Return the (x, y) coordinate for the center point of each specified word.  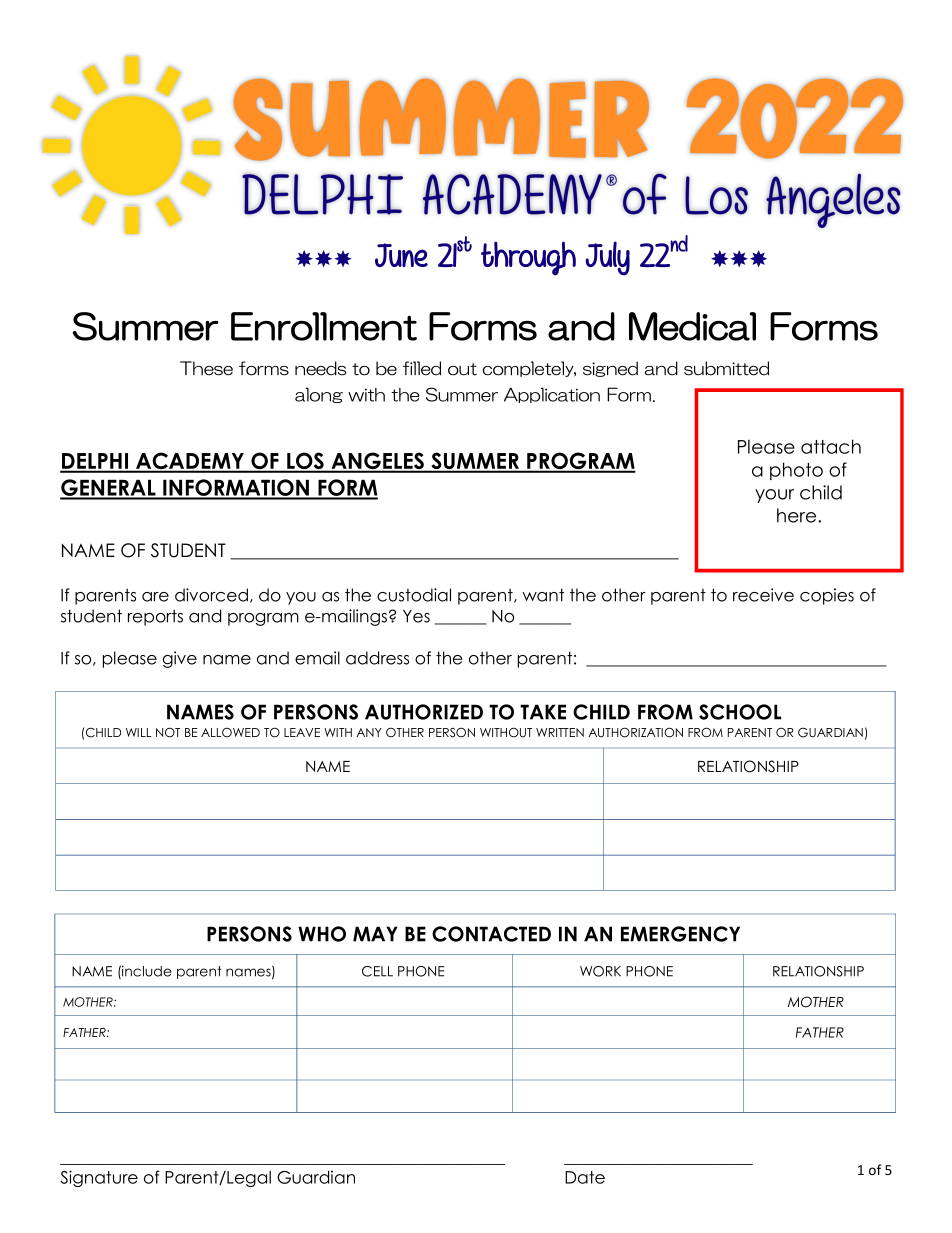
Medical (692, 326)
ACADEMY (190, 462)
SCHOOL (740, 712)
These (206, 368)
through (528, 258)
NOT (168, 732)
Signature (99, 1178)
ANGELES (377, 462)
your (774, 496)
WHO (322, 934)
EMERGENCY (680, 934)
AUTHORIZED (424, 712)
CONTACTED (491, 934)
